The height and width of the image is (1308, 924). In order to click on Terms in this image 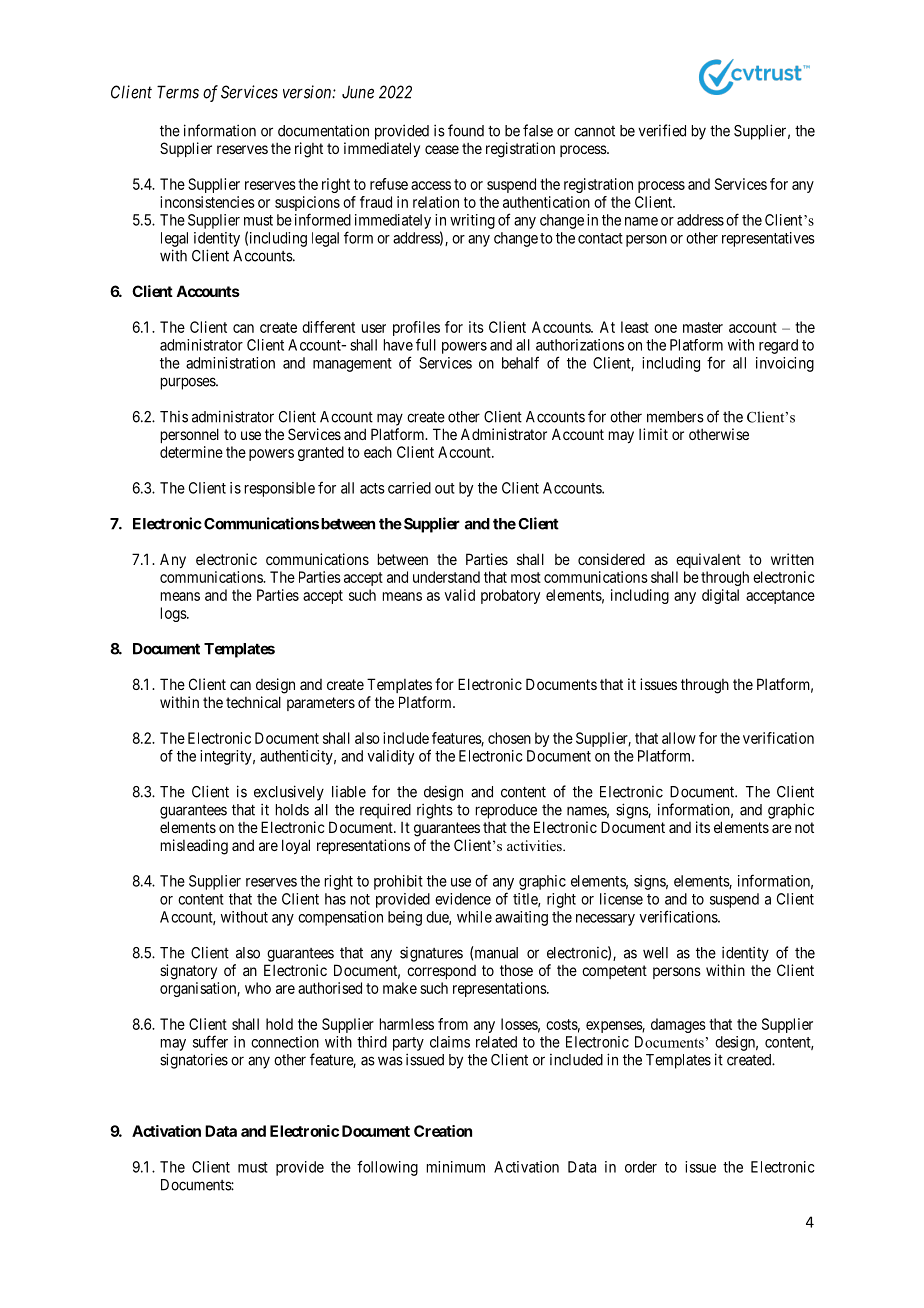, I will do `click(178, 92)`.
